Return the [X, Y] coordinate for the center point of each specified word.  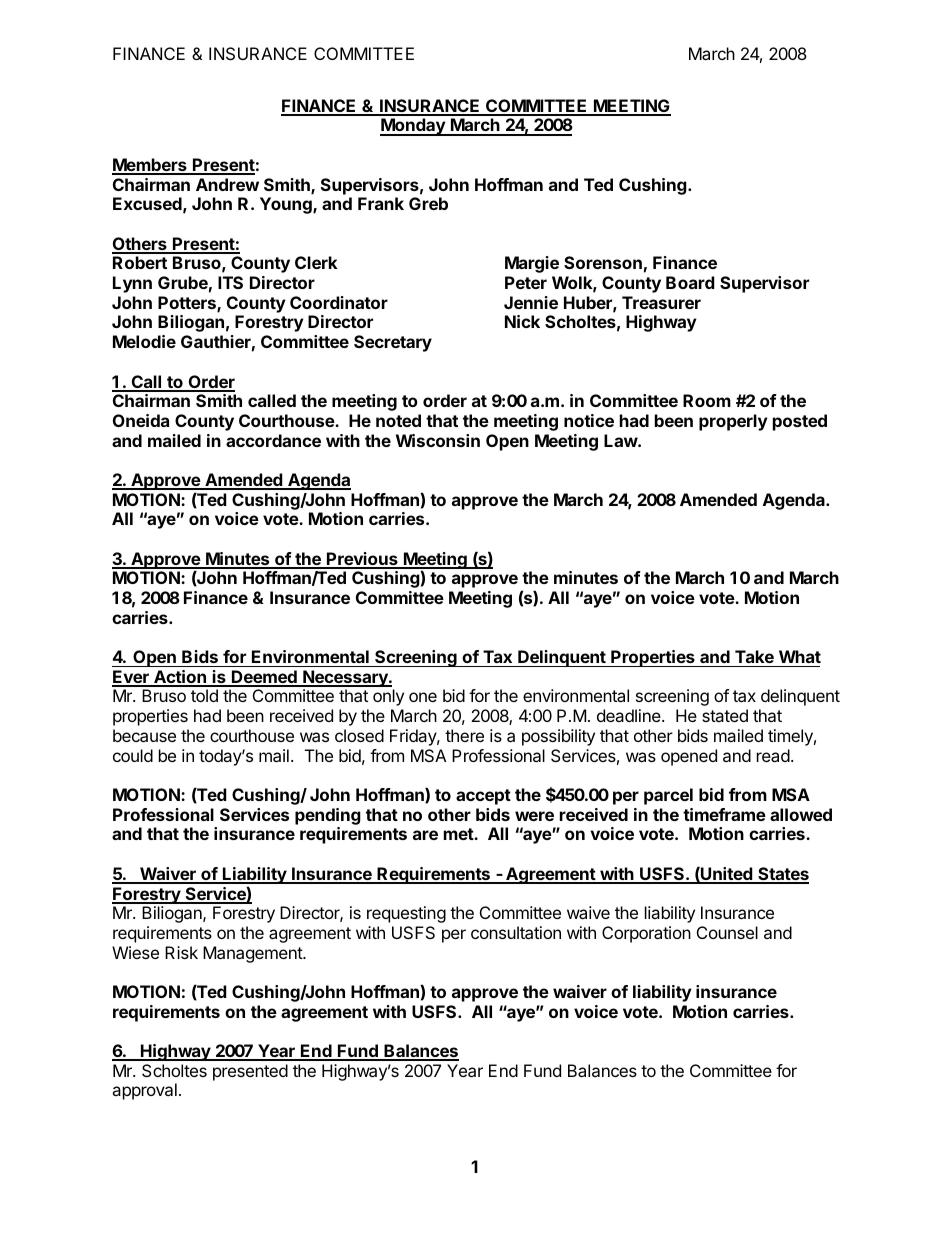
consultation [516, 932]
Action [180, 678]
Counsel [727, 932]
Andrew [227, 184]
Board [690, 282]
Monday [413, 127]
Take [754, 656]
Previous [362, 560]
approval [144, 1091]
